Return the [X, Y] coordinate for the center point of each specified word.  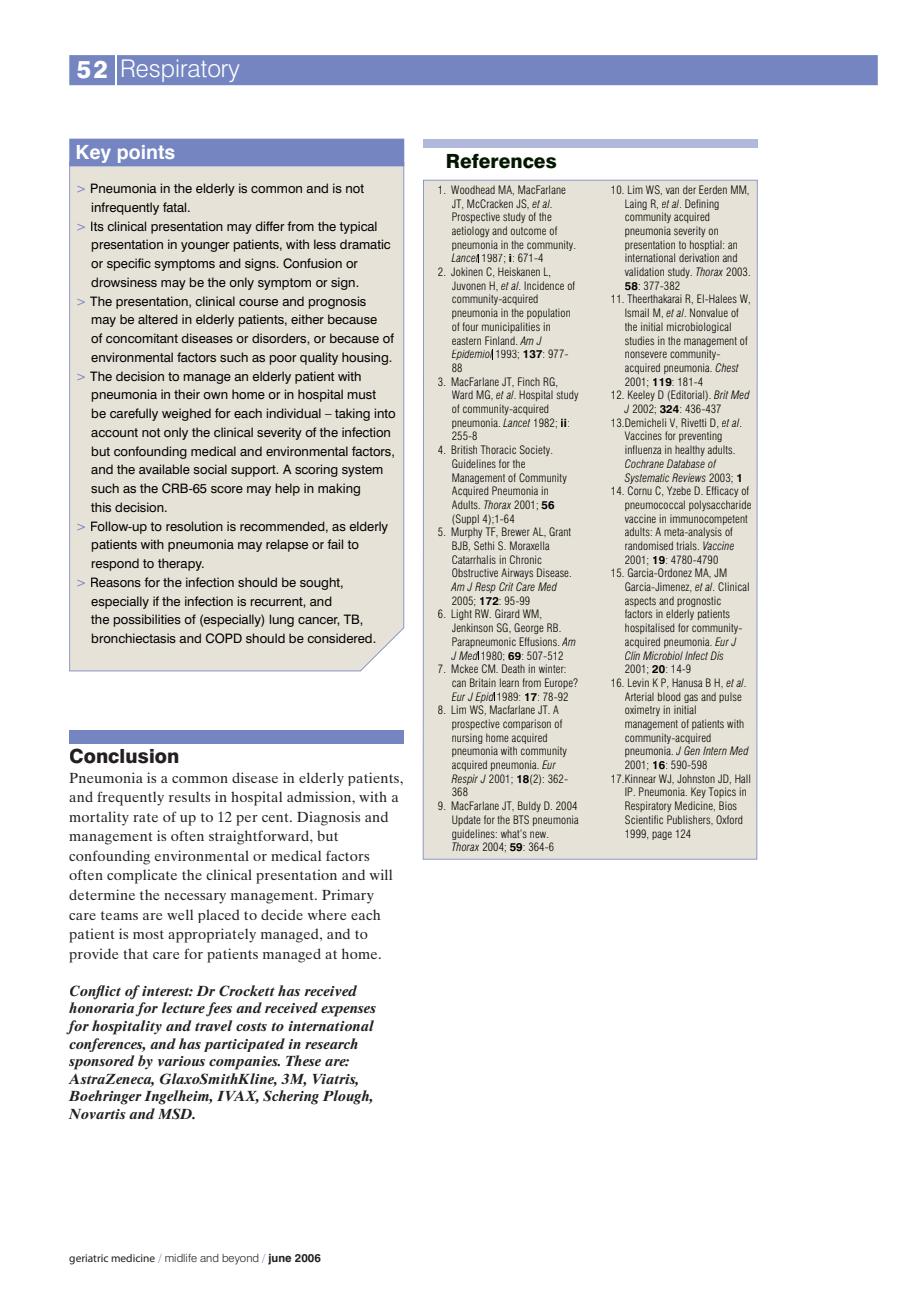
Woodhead [473, 189]
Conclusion [124, 756]
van [672, 190]
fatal [176, 207]
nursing [467, 738]
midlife [181, 1257]
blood [669, 696]
